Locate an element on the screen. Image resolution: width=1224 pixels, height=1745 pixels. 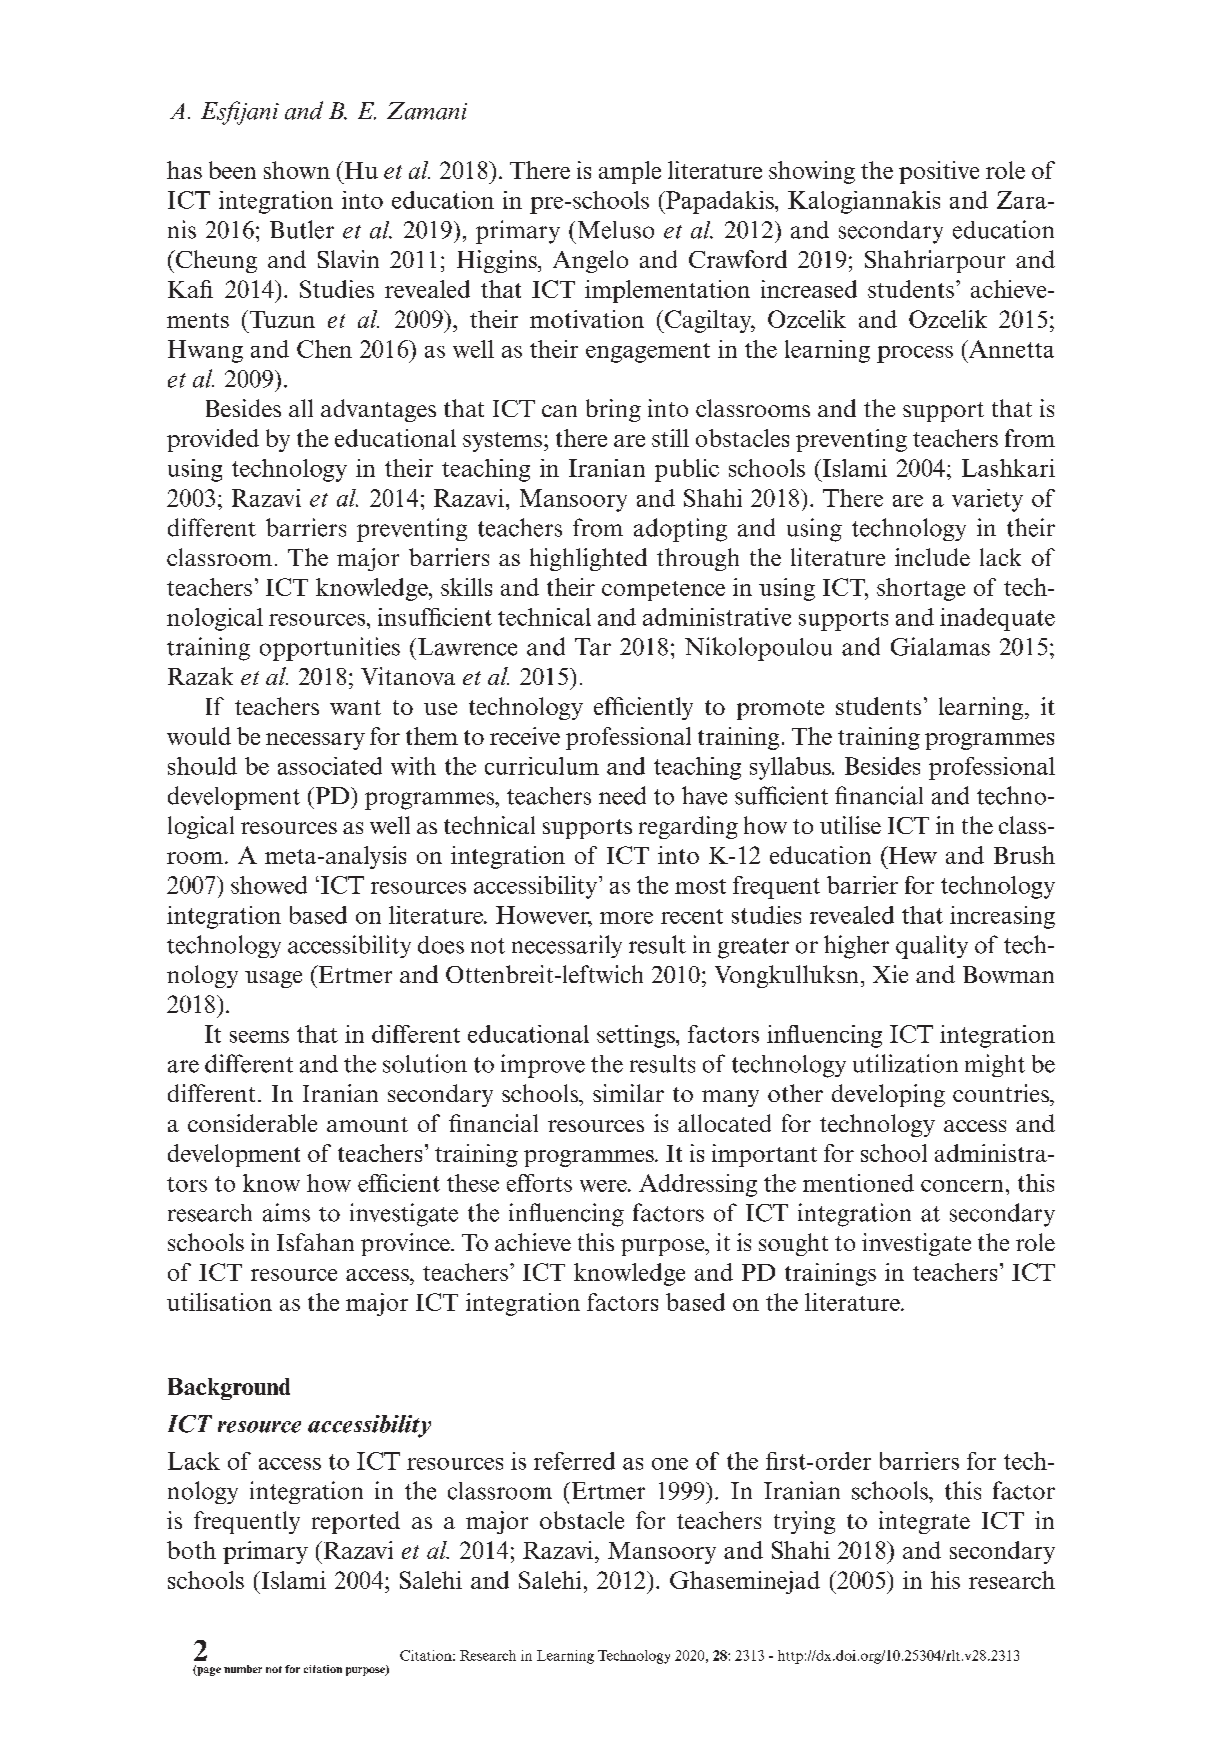
ample is located at coordinates (630, 172).
